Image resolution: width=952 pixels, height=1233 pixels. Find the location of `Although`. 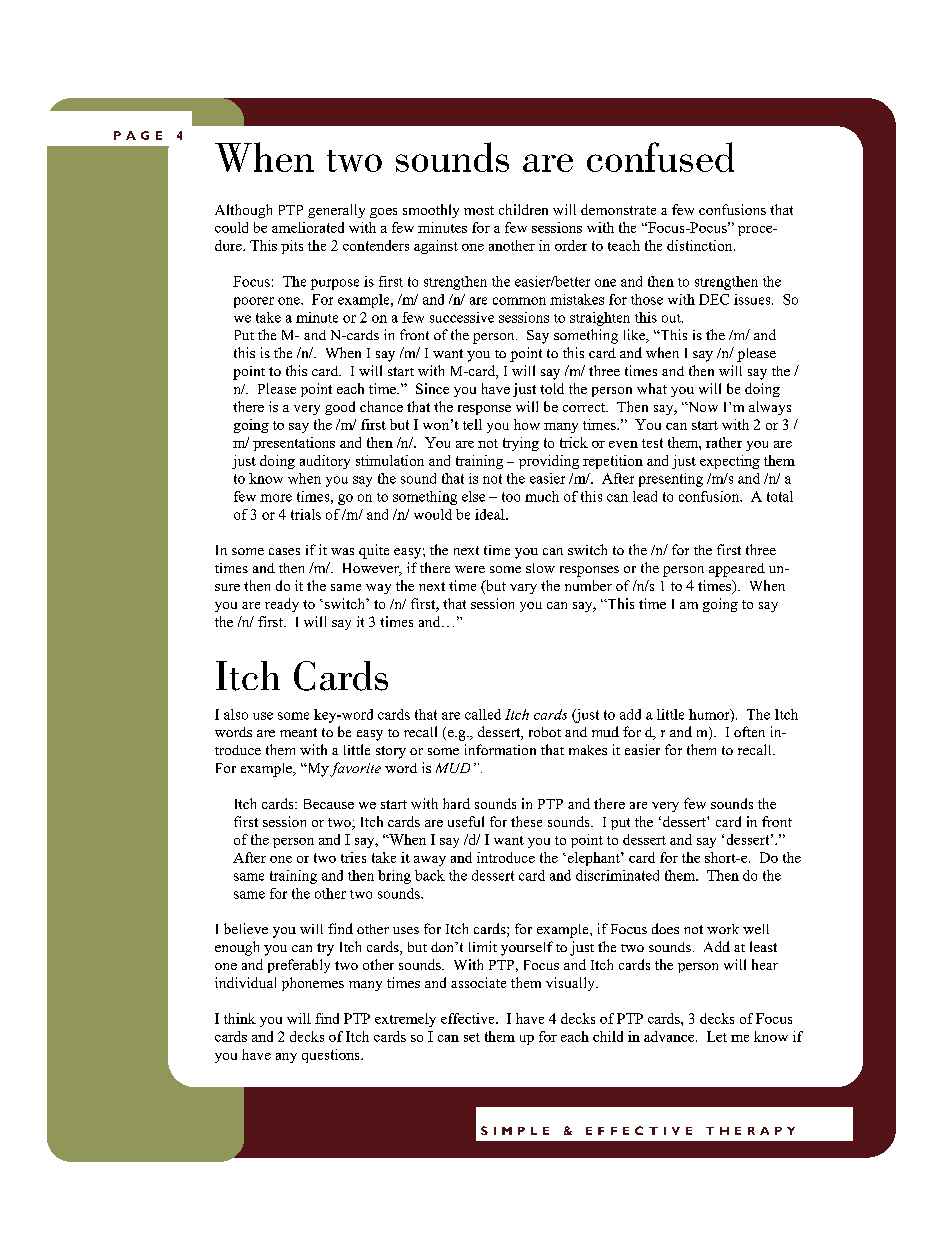

Although is located at coordinates (243, 211).
